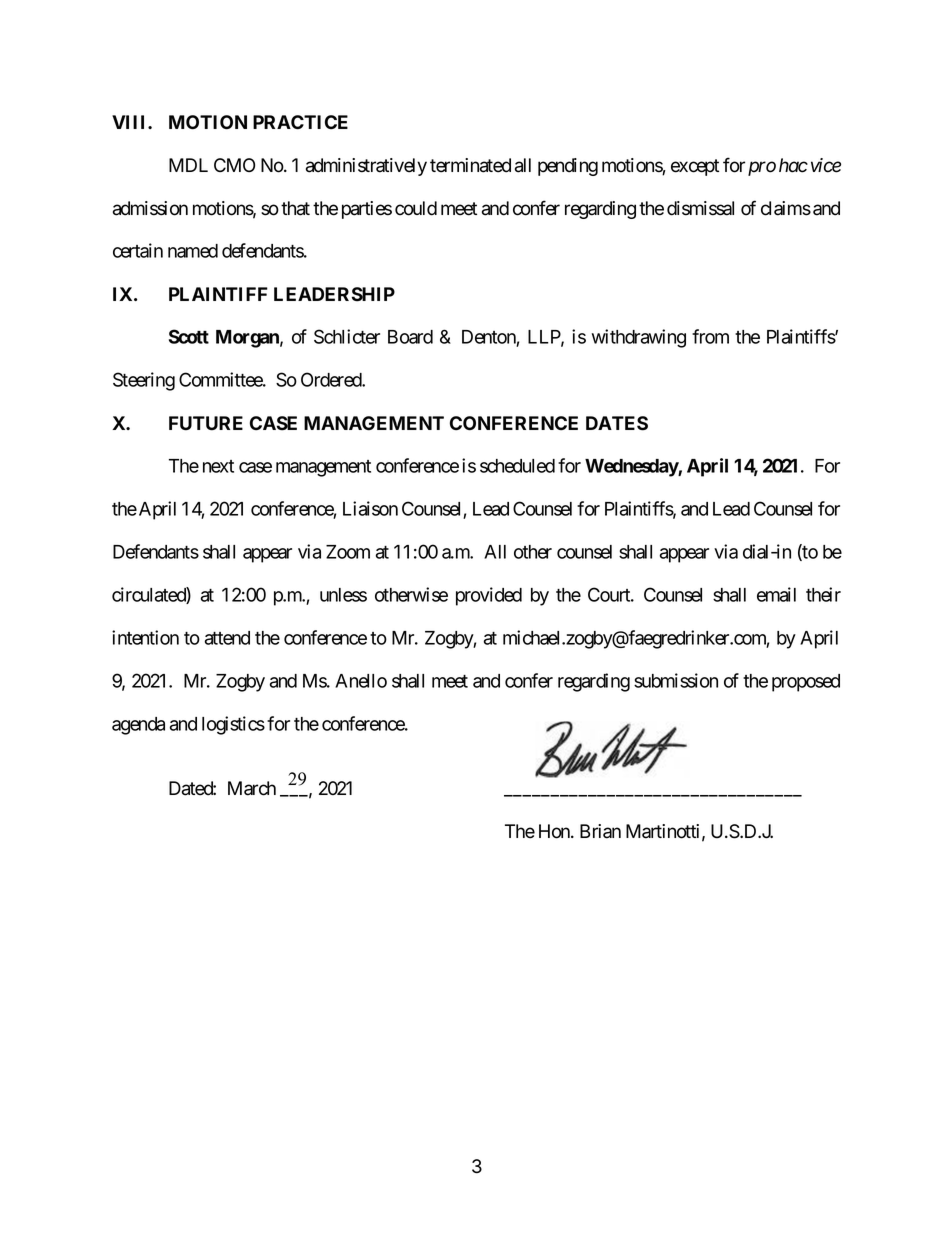 The width and height of the screenshot is (952, 1233). What do you see at coordinates (776, 594) in the screenshot?
I see `email` at bounding box center [776, 594].
